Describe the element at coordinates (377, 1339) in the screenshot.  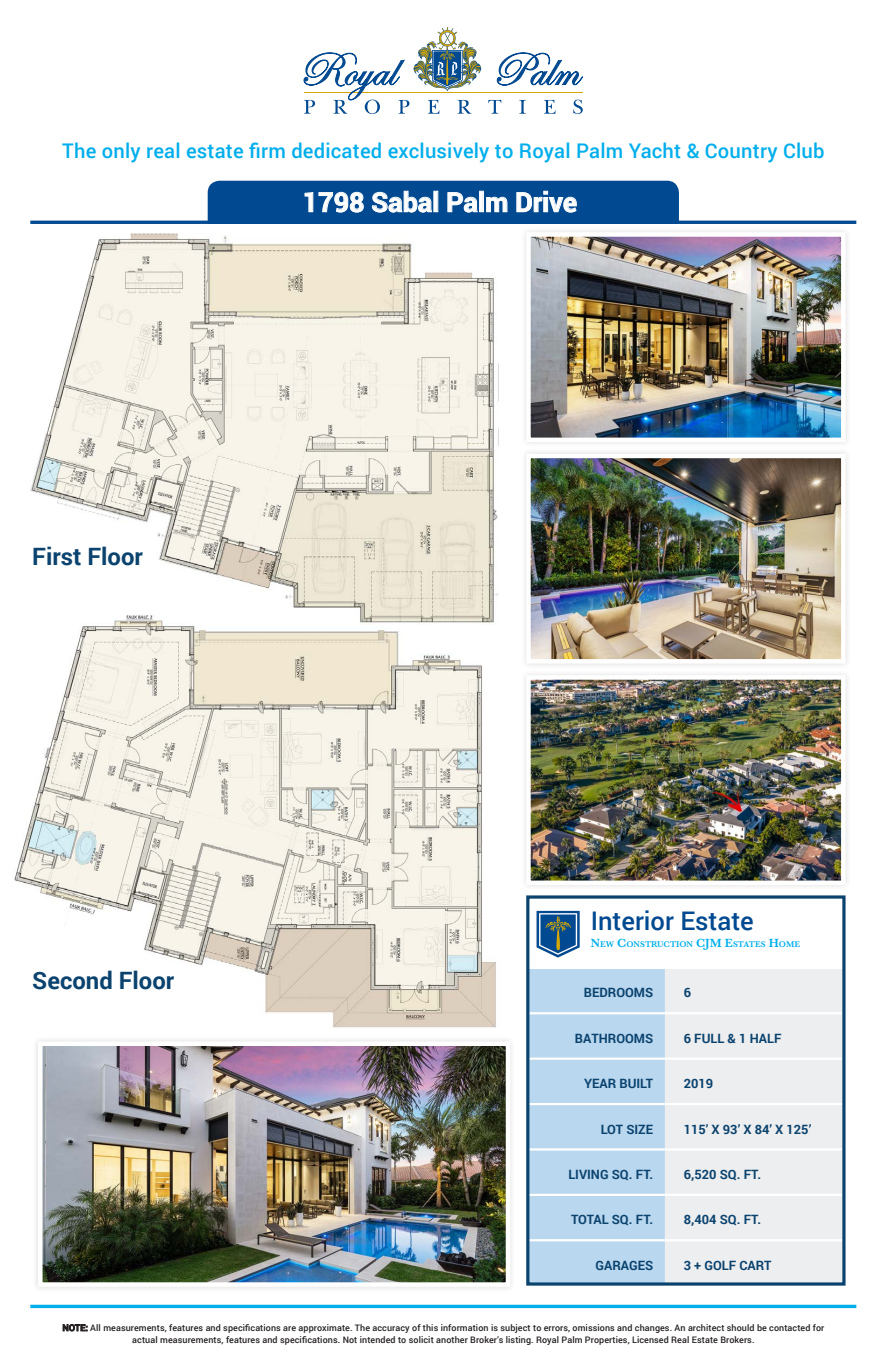
I see `intended` at that location.
